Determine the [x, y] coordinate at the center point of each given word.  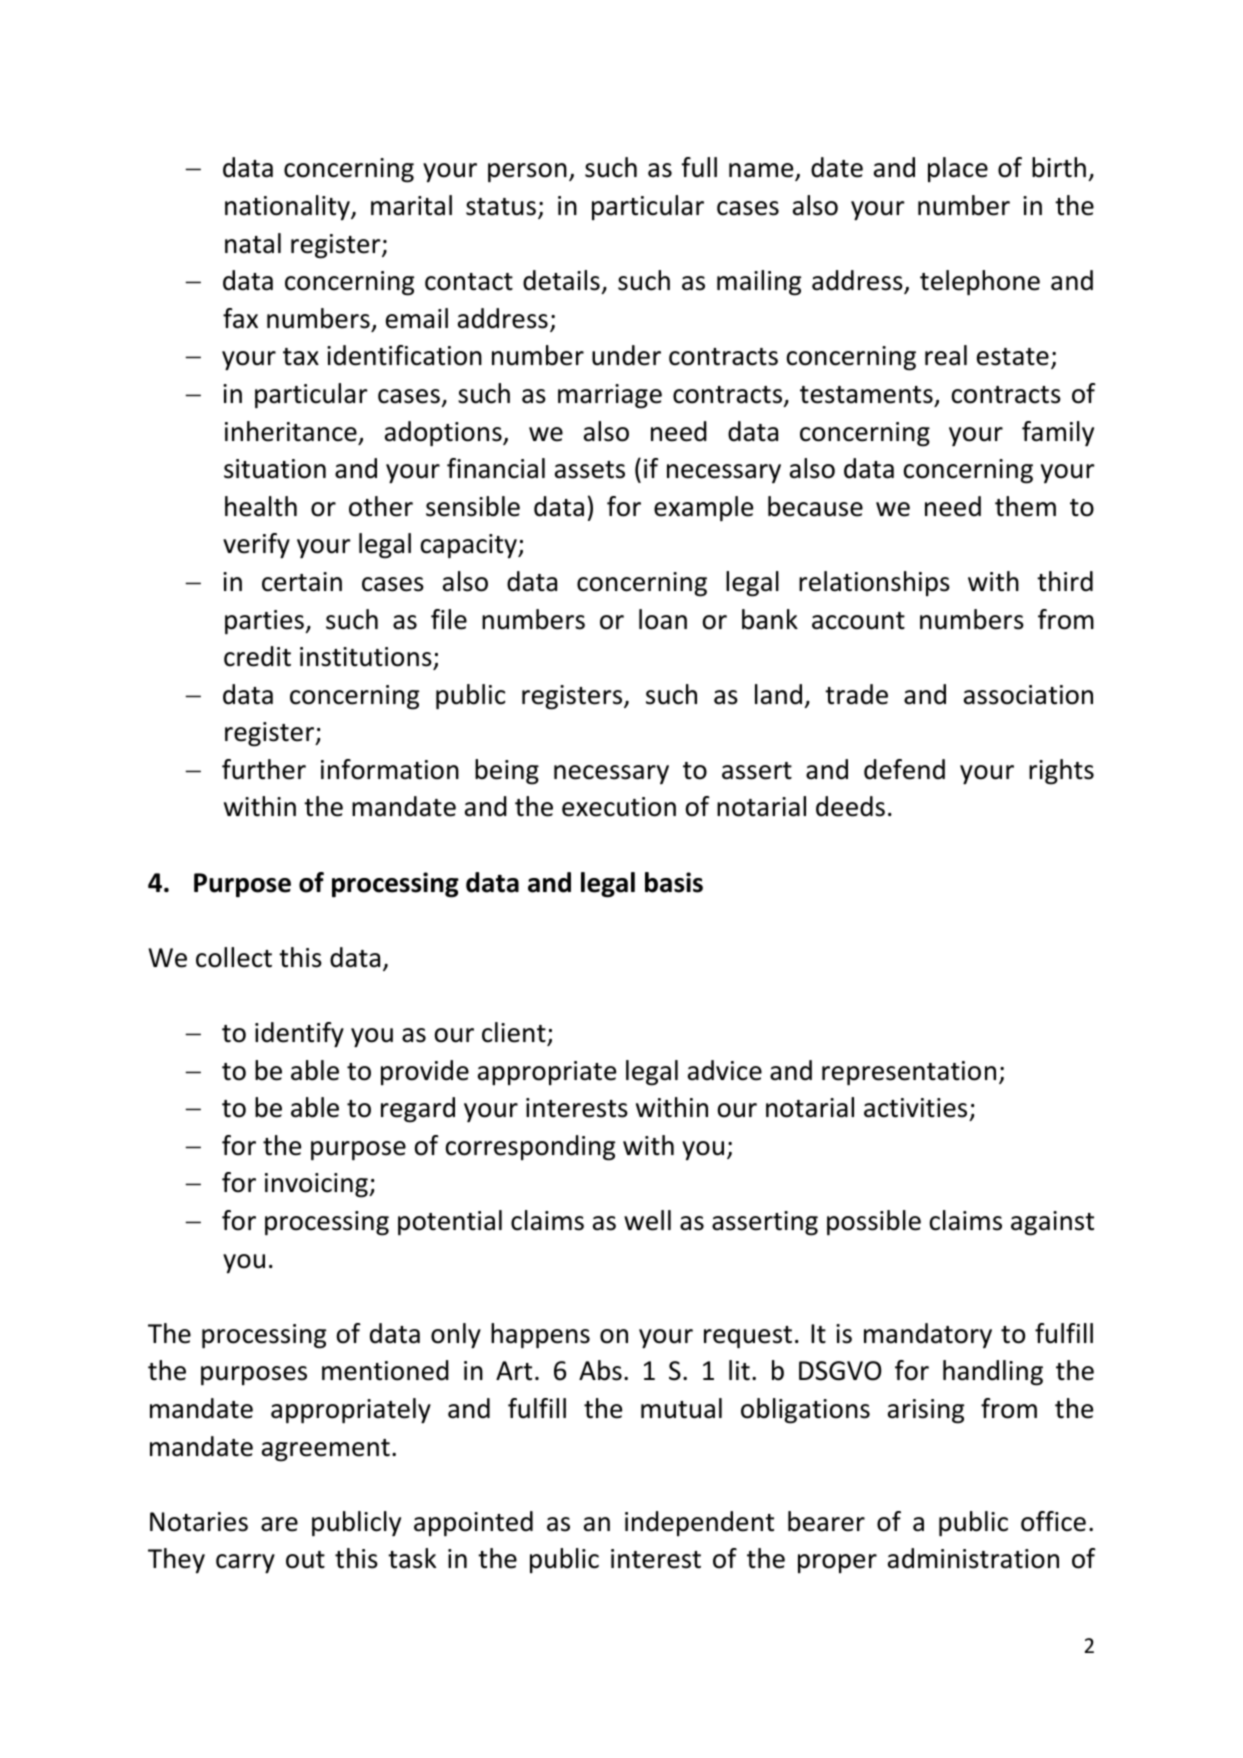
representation [909, 1073]
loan [663, 619]
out [305, 1560]
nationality [288, 207]
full [699, 167]
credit [257, 656]
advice [725, 1070]
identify [299, 1035]
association [1028, 695]
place [958, 169]
